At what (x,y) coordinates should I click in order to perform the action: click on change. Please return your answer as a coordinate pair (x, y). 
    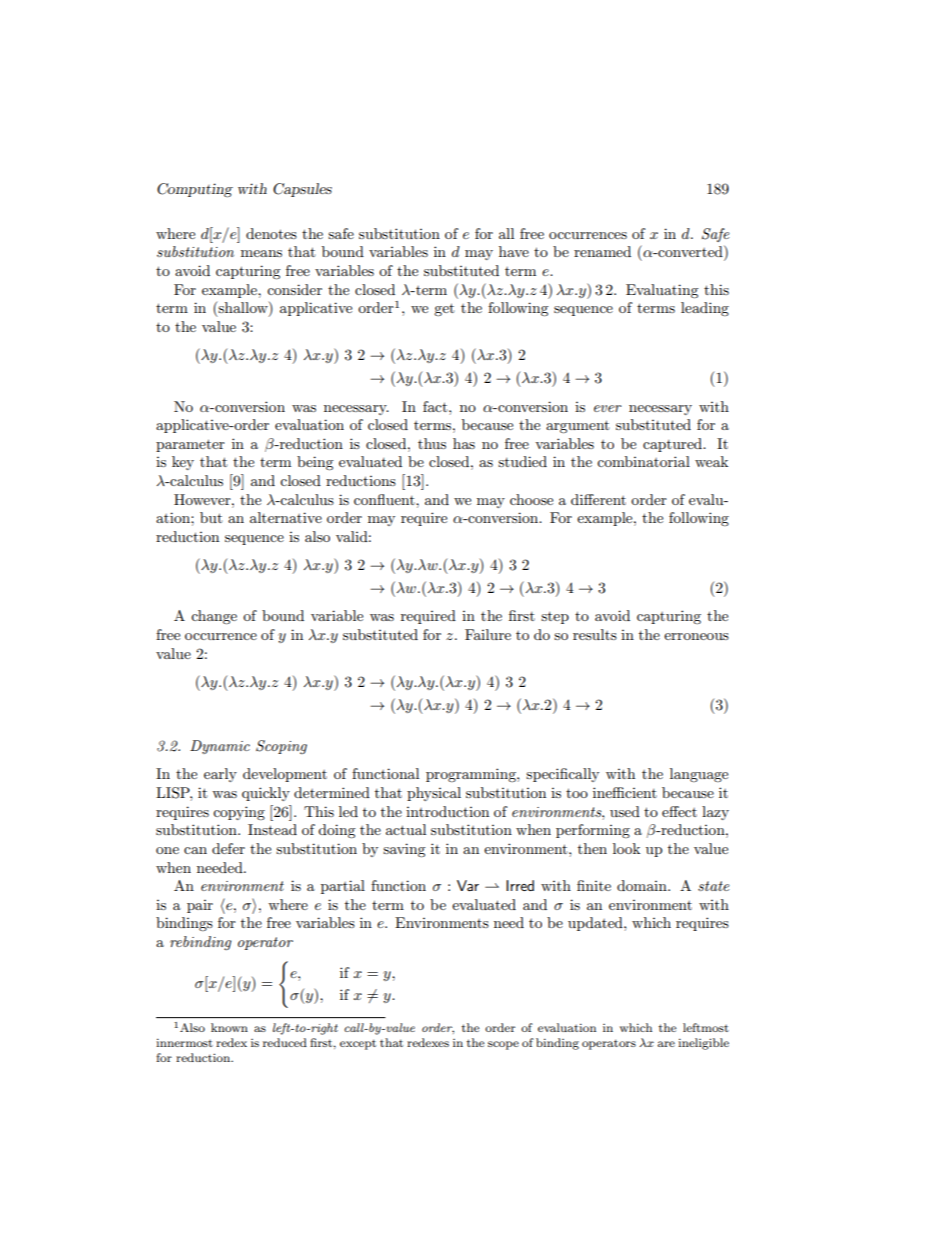
    Looking at the image, I should click on (214, 617).
